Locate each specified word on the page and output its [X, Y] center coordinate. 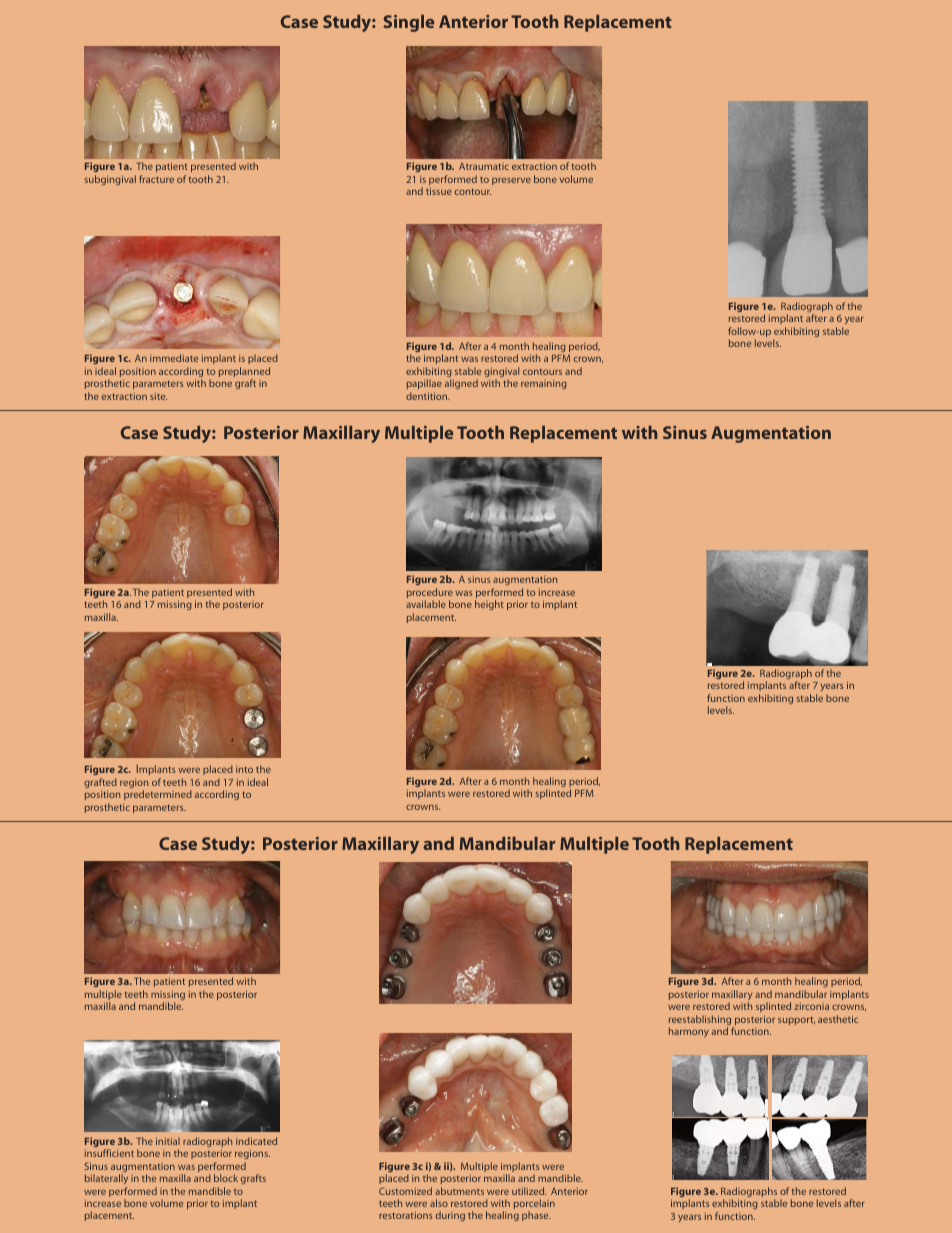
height [489, 605]
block [226, 1178]
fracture [156, 179]
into [244, 769]
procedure [430, 594]
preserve [511, 181]
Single [409, 23]
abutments [459, 1191]
